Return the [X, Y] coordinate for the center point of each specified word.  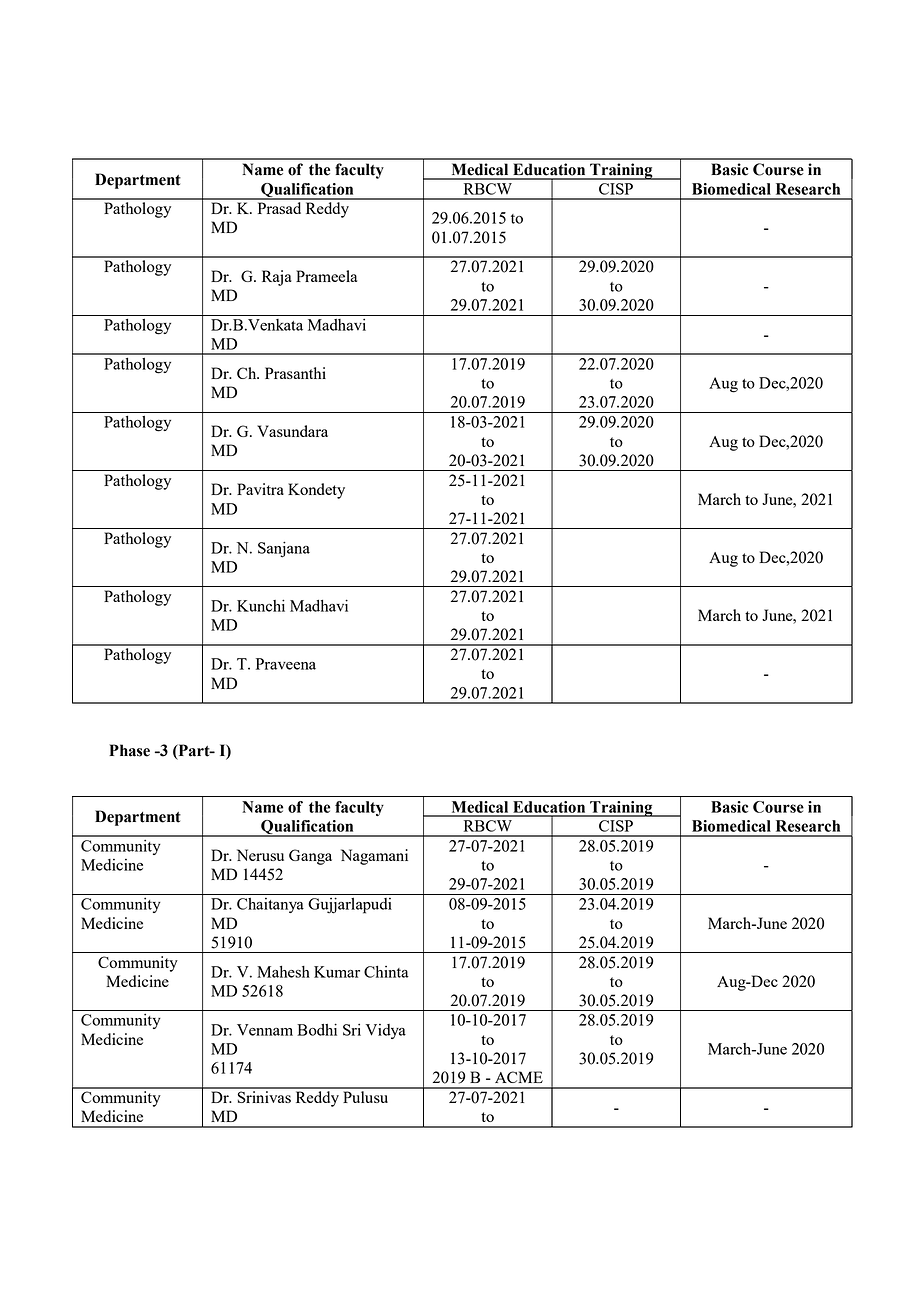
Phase [129, 750]
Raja [277, 278]
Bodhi [317, 1029]
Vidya [386, 1031]
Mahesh [283, 972]
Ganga [310, 857]
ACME [519, 1077]
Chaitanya [270, 905]
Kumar [337, 972]
